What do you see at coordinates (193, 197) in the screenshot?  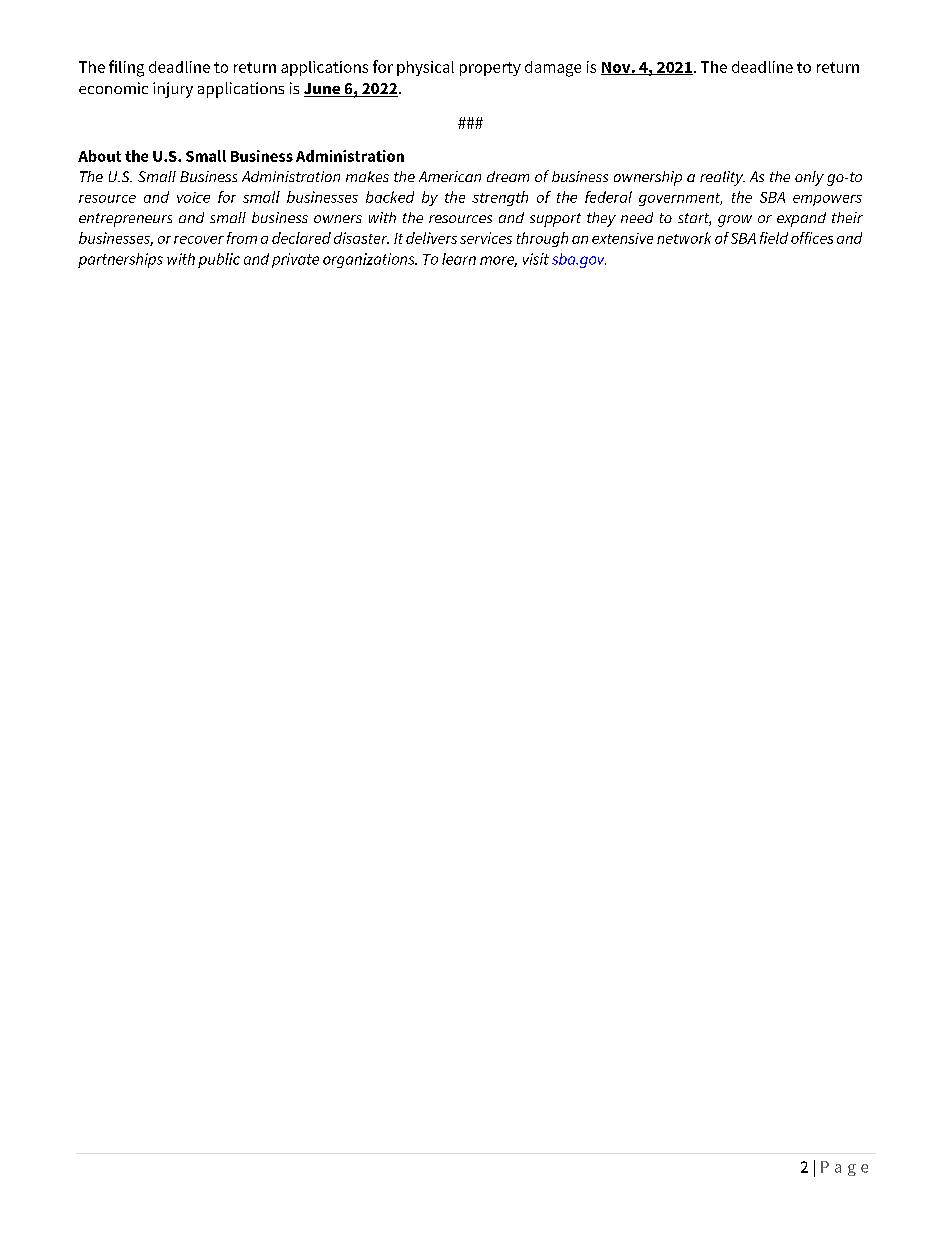 I see `voice` at bounding box center [193, 197].
